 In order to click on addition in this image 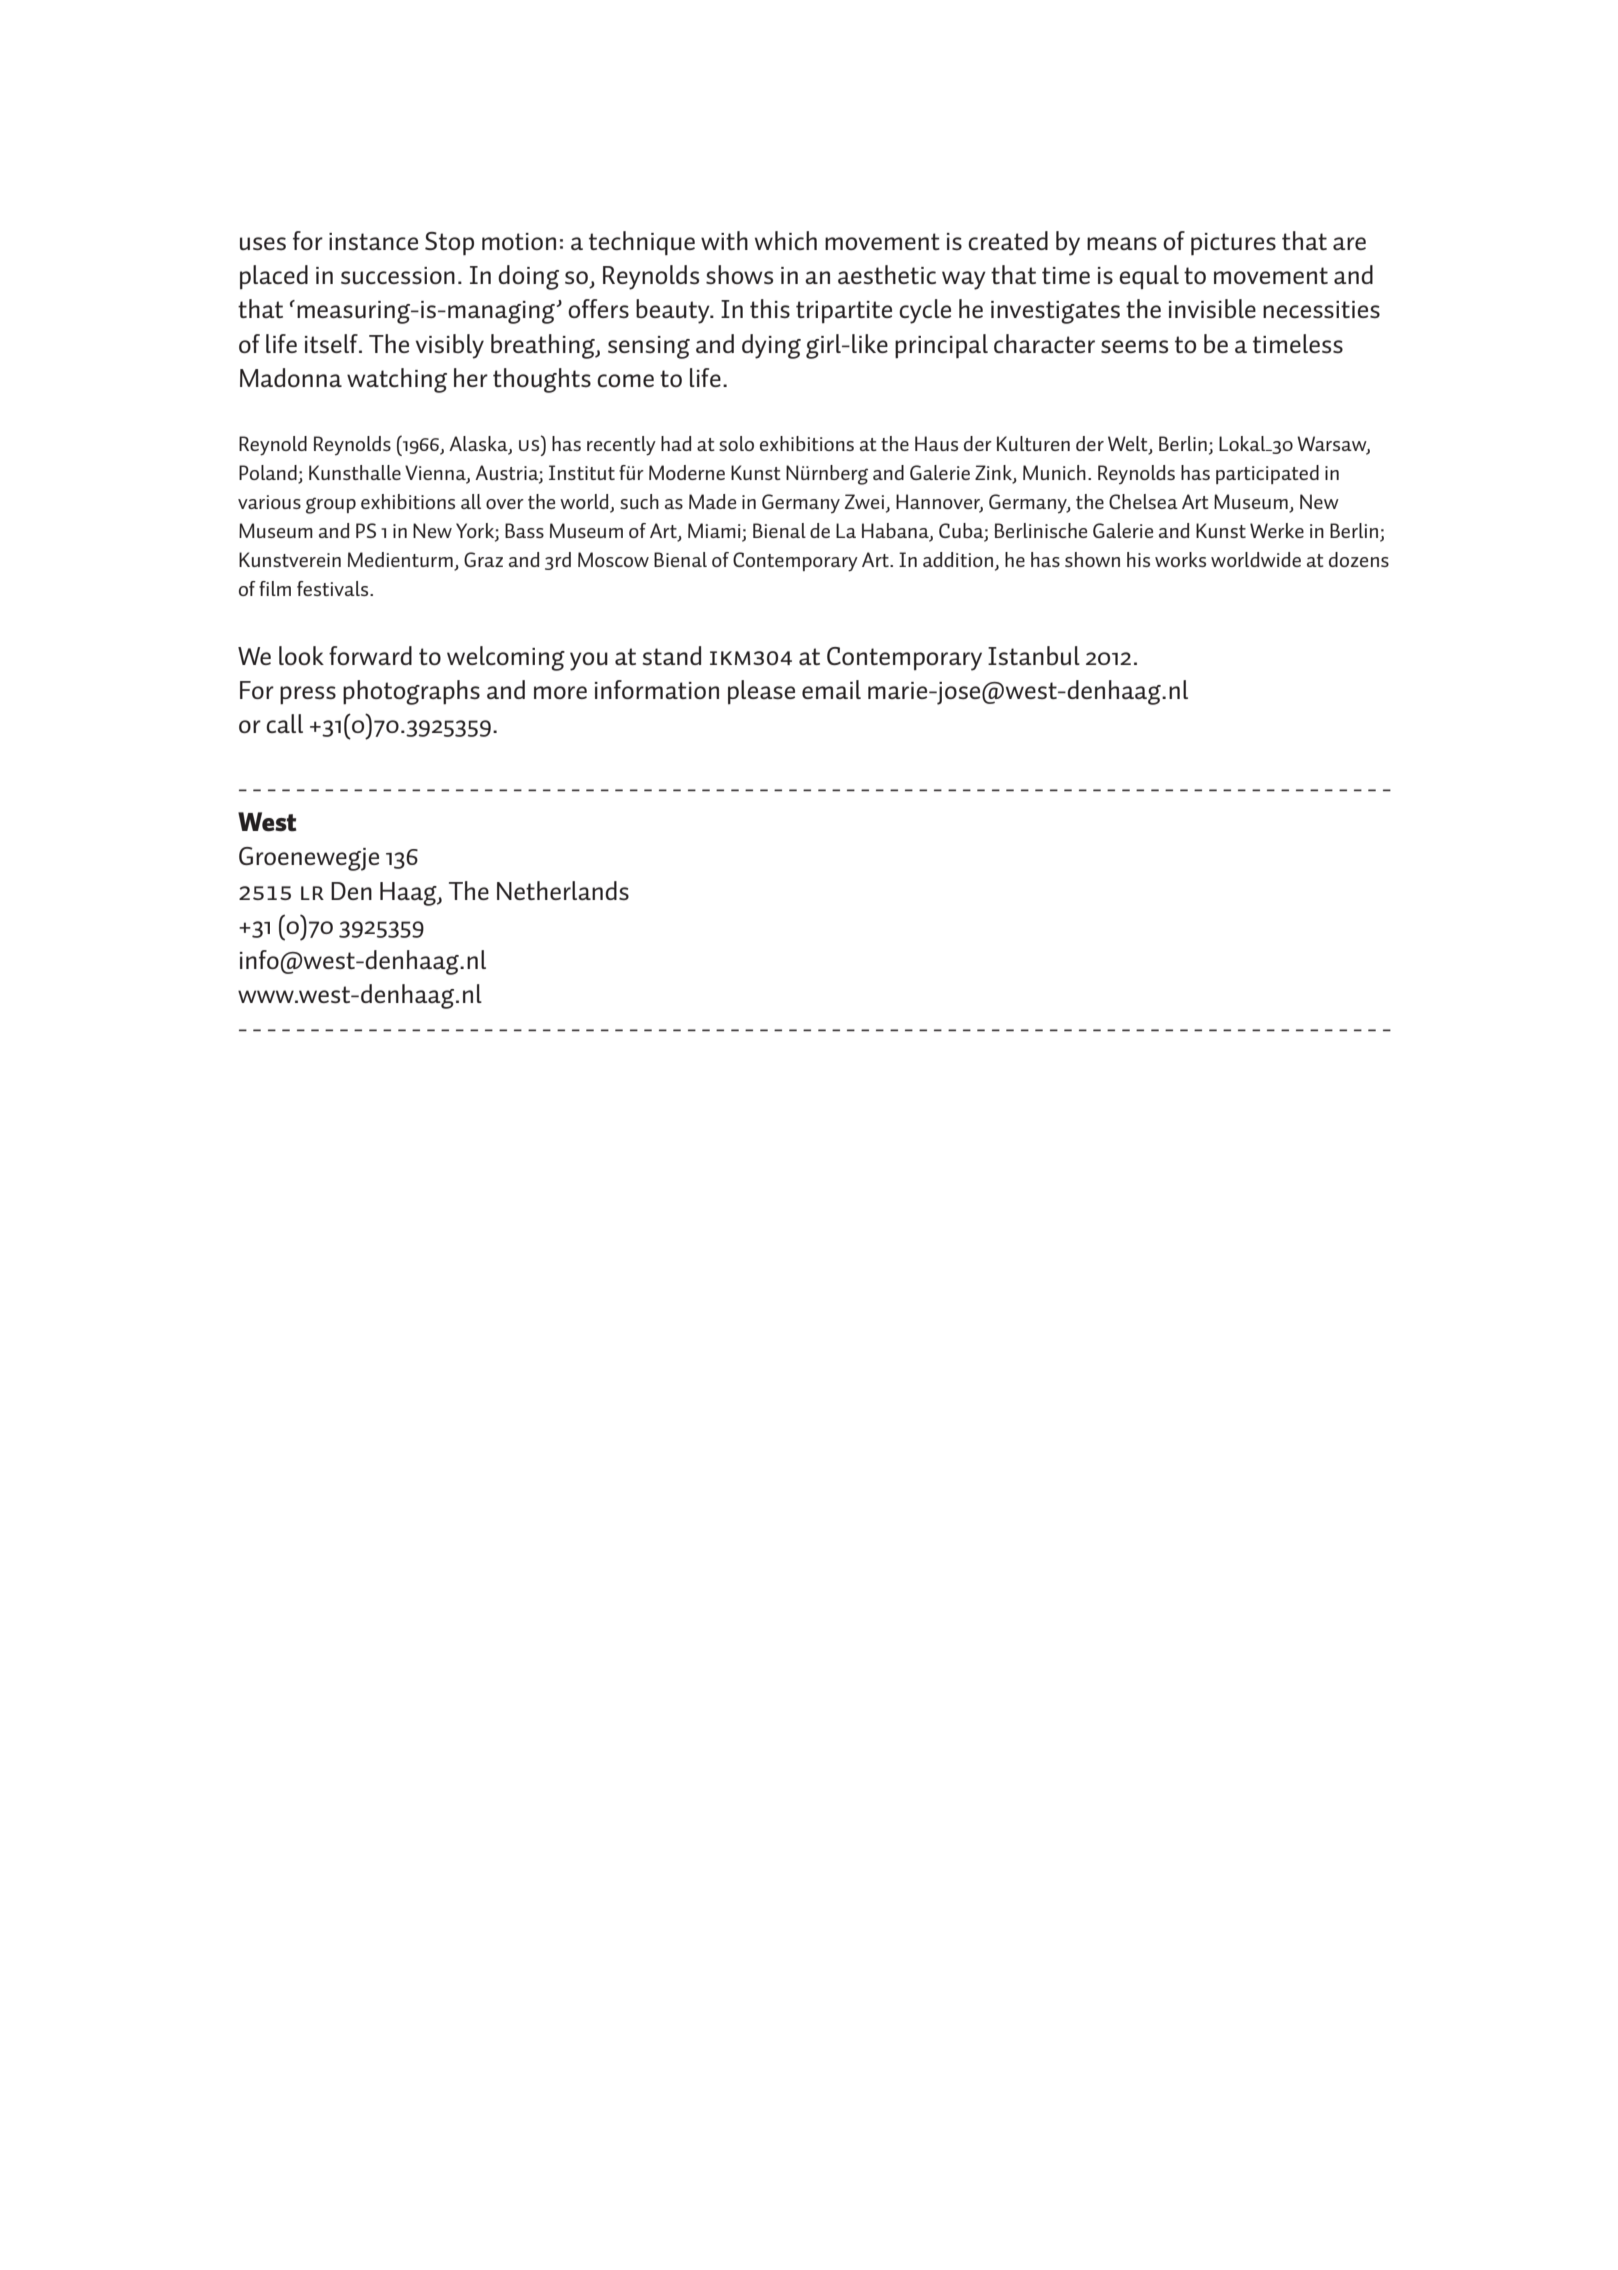, I will do `click(958, 559)`.
